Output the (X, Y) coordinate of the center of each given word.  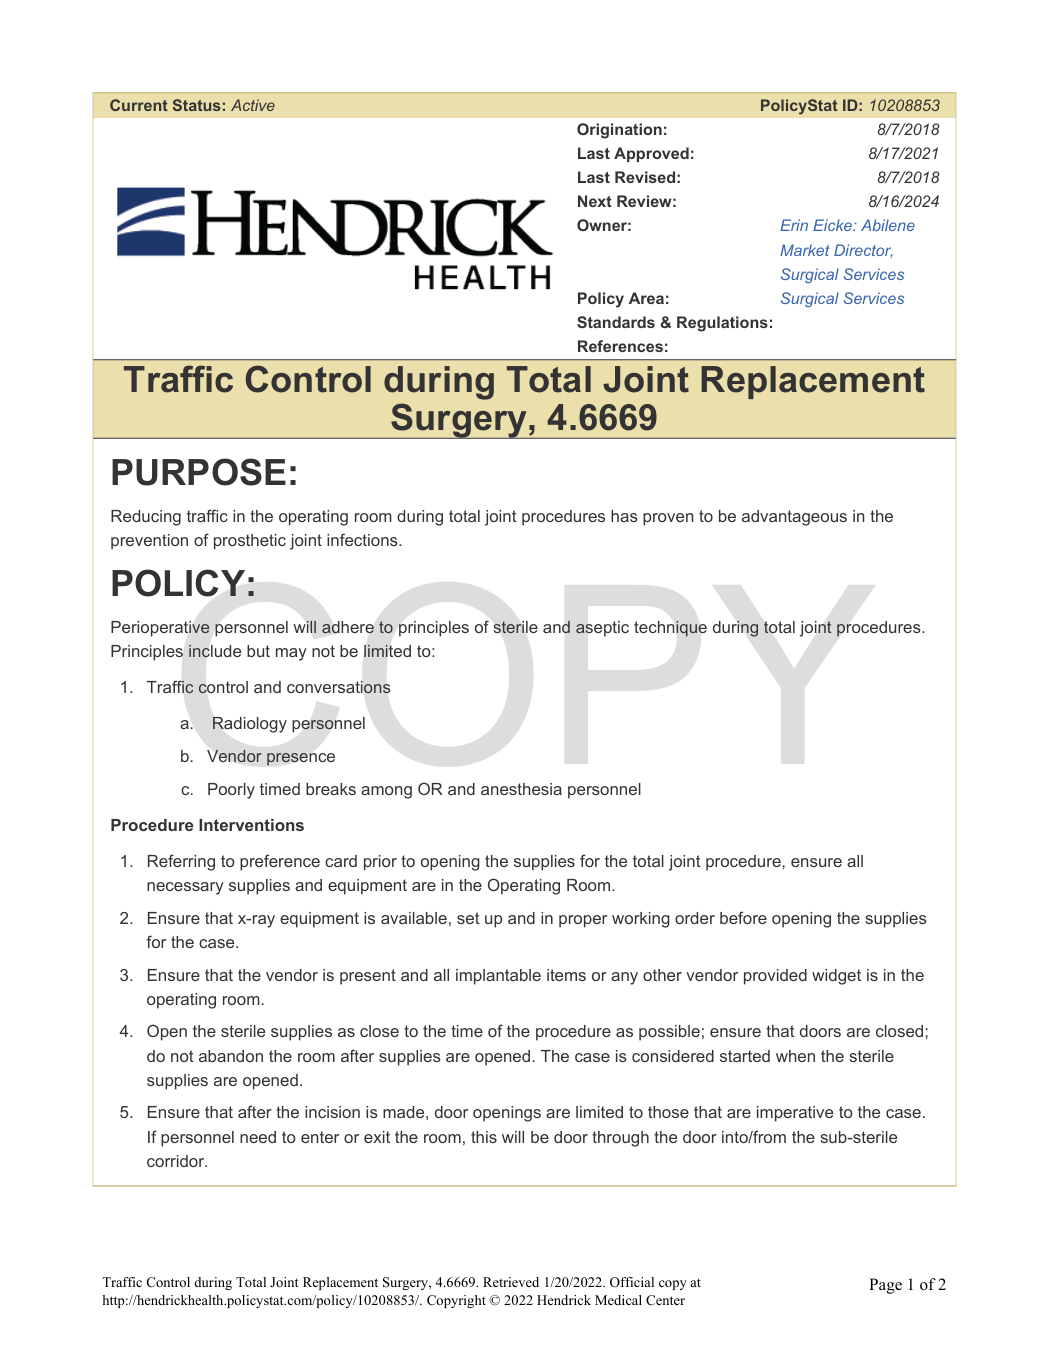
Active (253, 105)
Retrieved (511, 1282)
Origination (619, 131)
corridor (177, 1161)
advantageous (794, 518)
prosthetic (250, 542)
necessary (185, 888)
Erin (794, 225)
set (468, 918)
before (743, 917)
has (624, 516)
